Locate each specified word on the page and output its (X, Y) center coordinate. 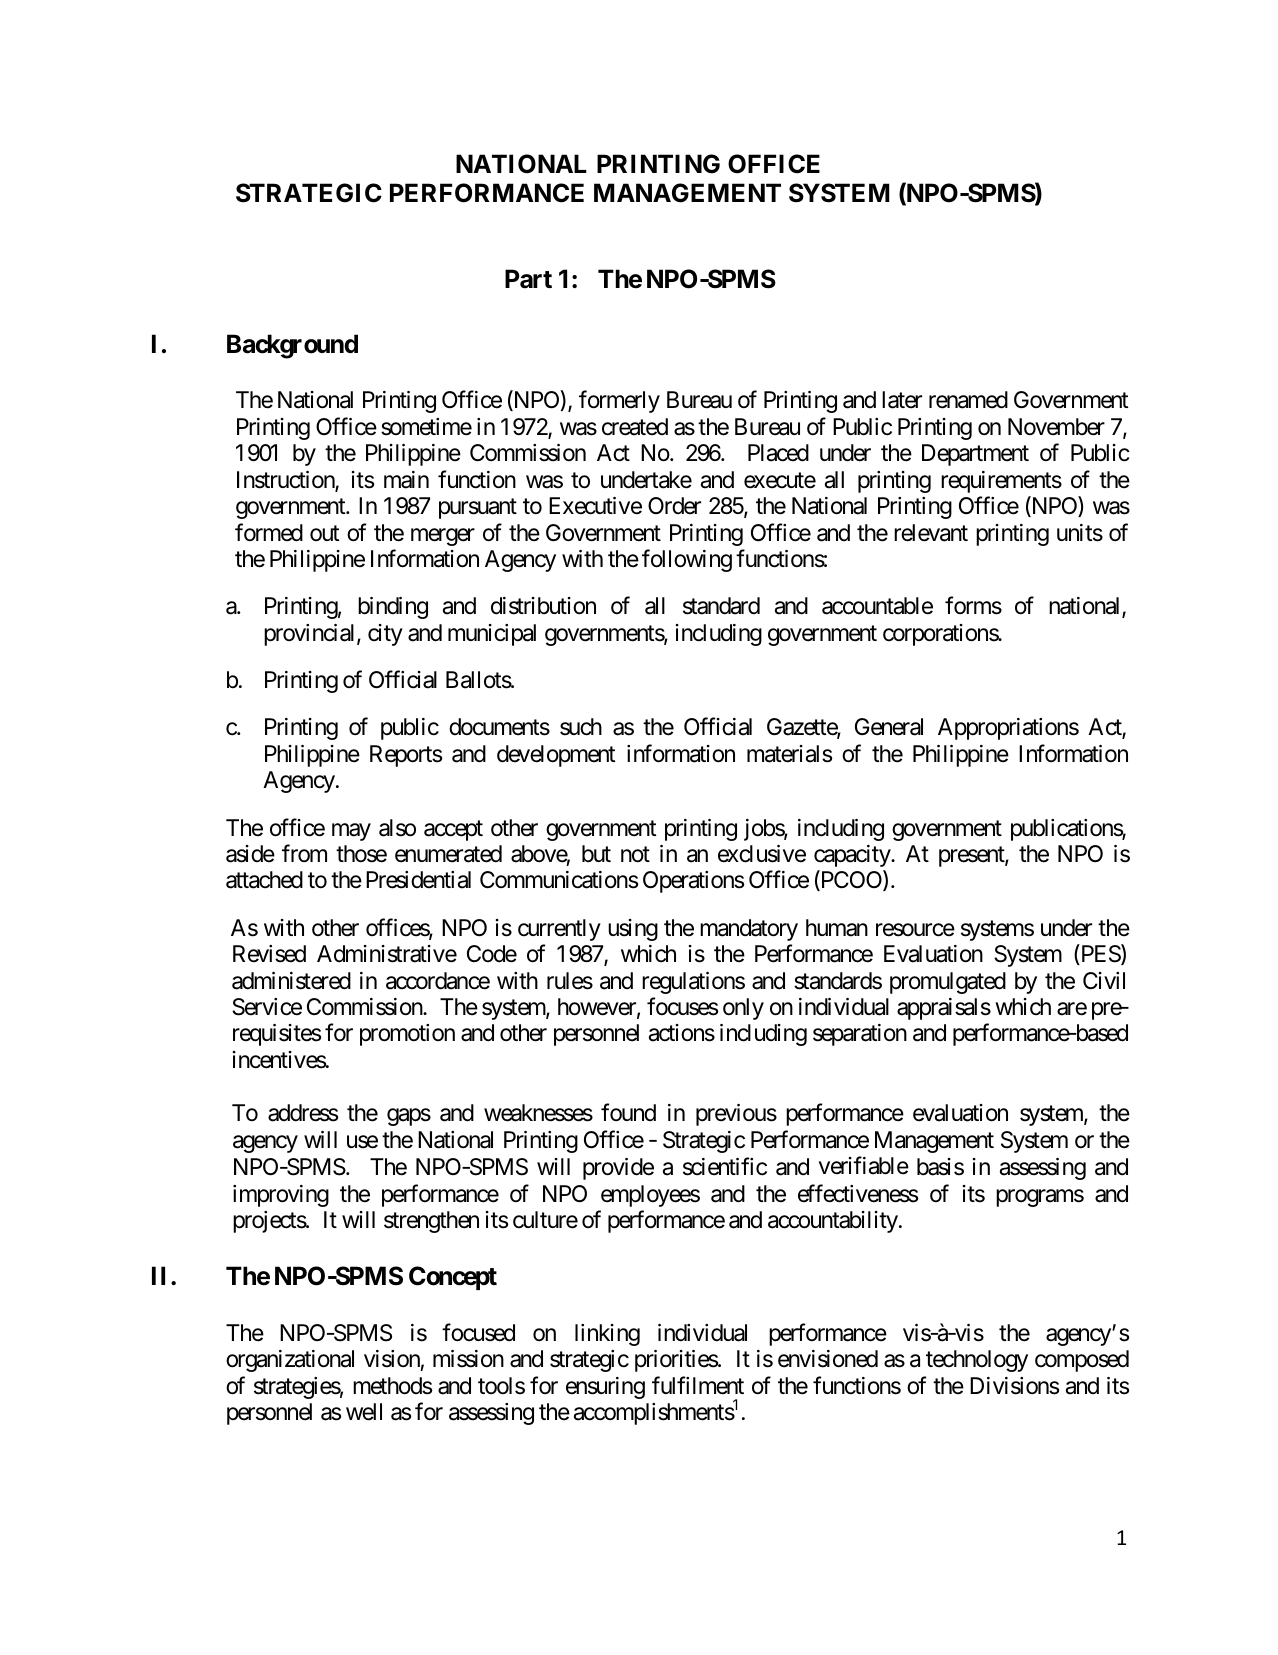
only (743, 1009)
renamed (968, 400)
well (364, 1412)
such (581, 727)
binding (393, 608)
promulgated (948, 983)
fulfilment (698, 1385)
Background (292, 346)
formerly (619, 402)
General (889, 727)
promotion (407, 1035)
